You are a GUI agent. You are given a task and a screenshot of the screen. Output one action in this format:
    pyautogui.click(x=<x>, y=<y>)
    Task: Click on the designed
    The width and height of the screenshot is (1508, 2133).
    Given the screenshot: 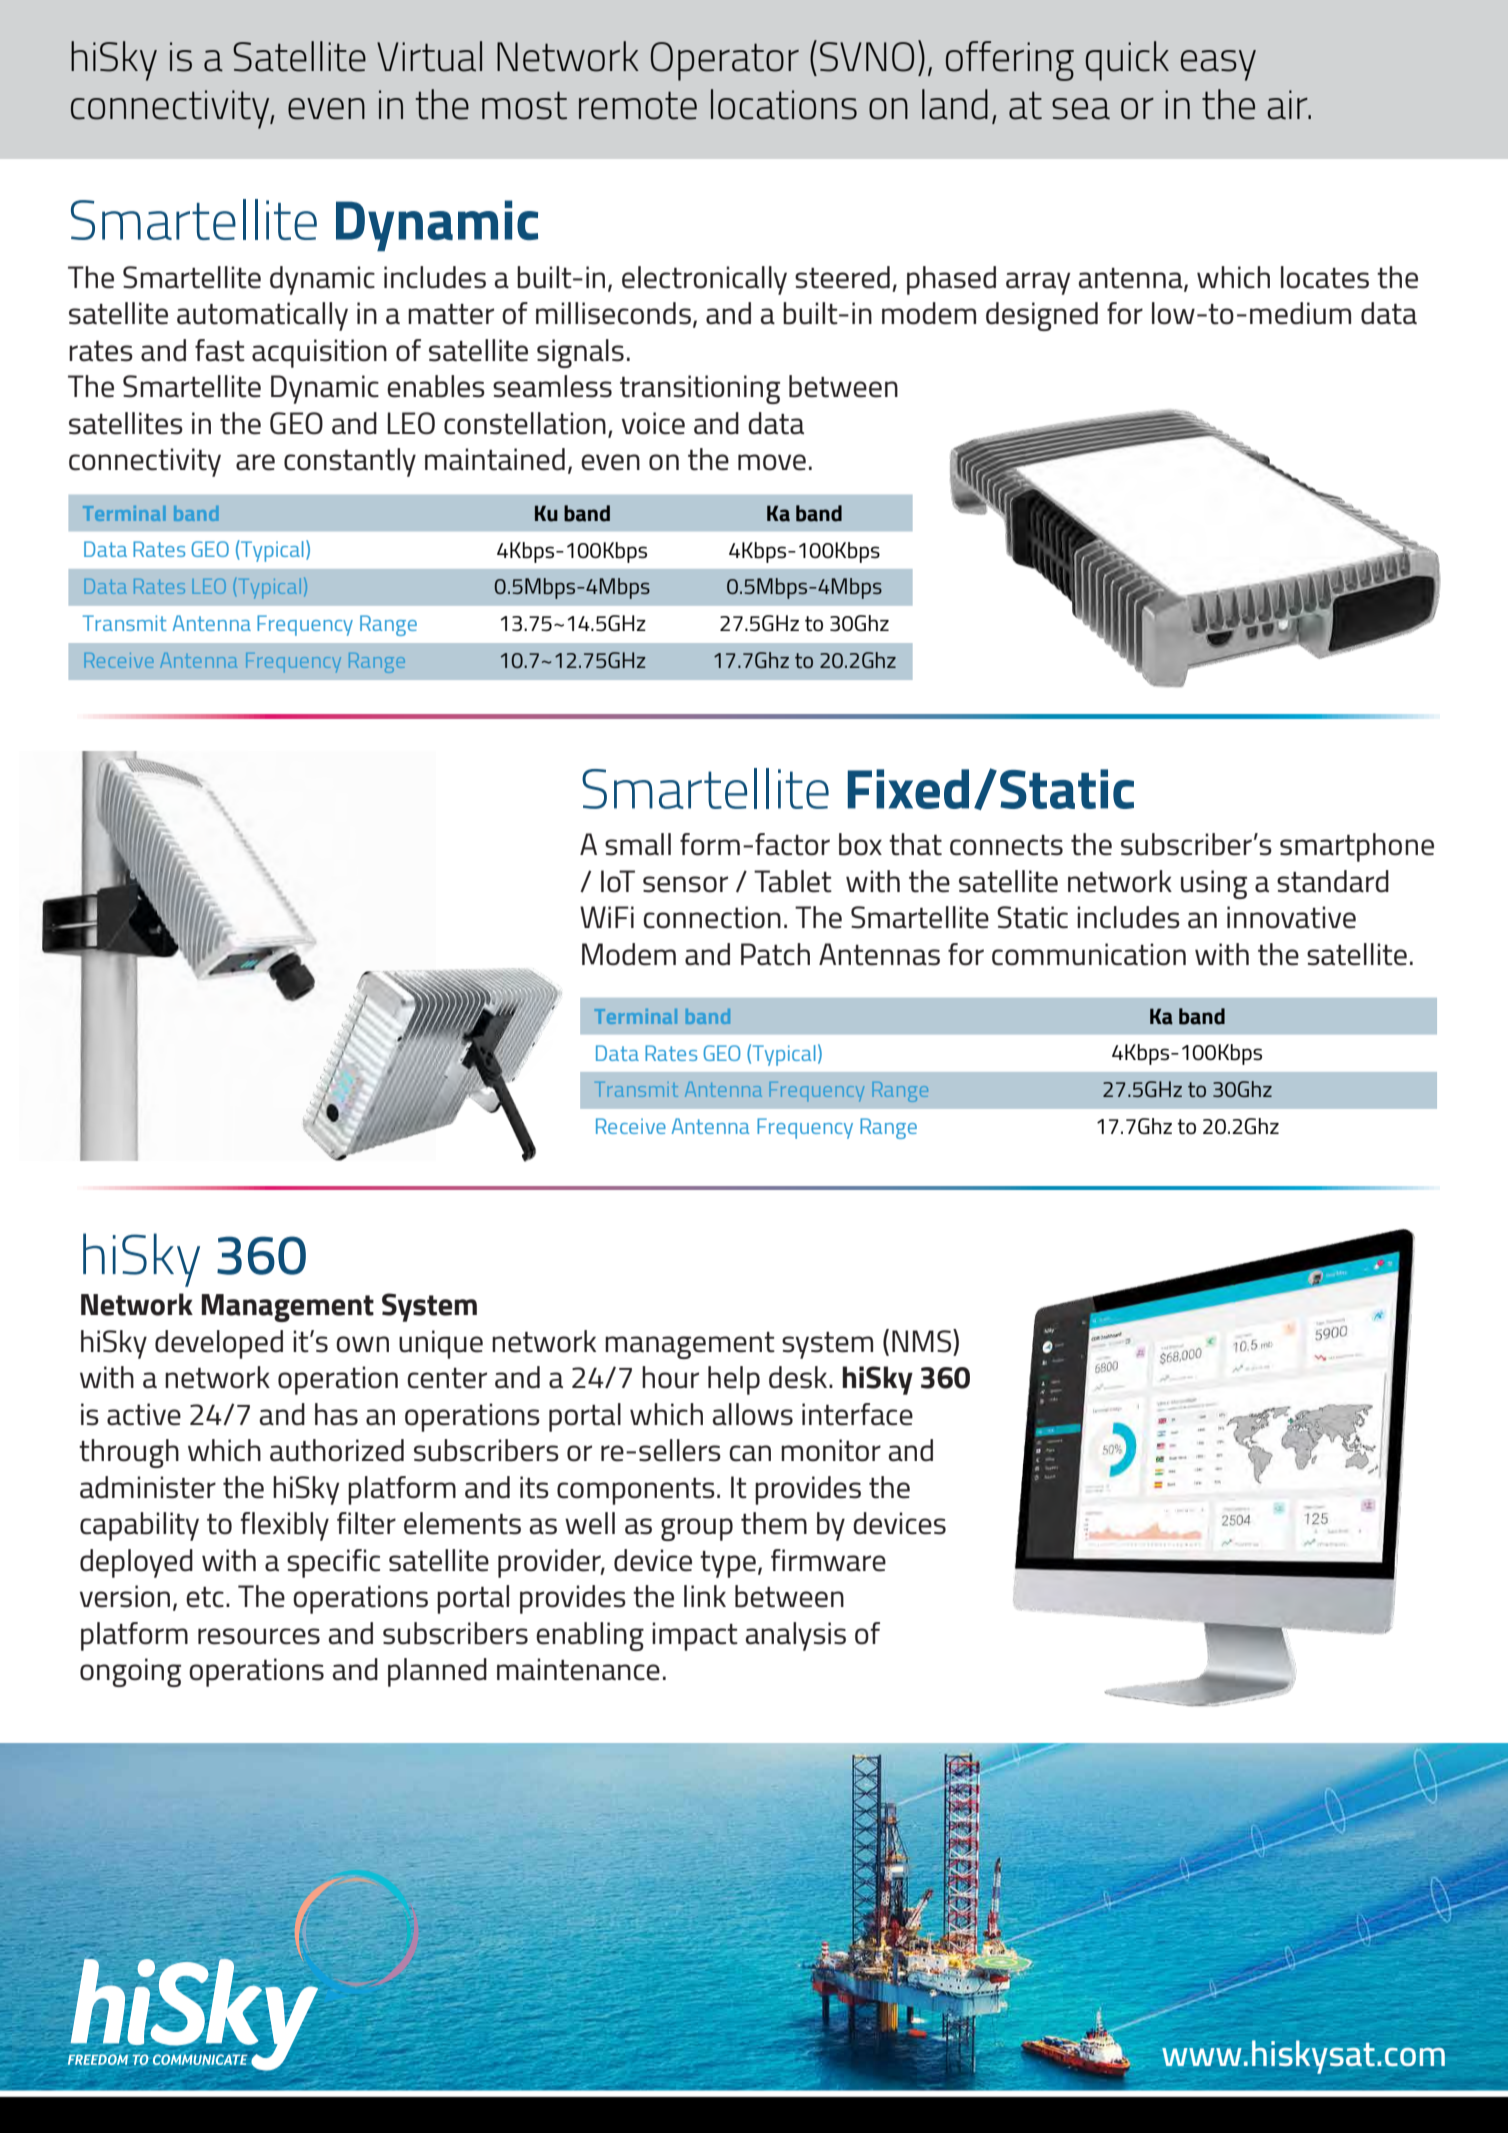 What is the action you would take?
    pyautogui.click(x=1042, y=316)
